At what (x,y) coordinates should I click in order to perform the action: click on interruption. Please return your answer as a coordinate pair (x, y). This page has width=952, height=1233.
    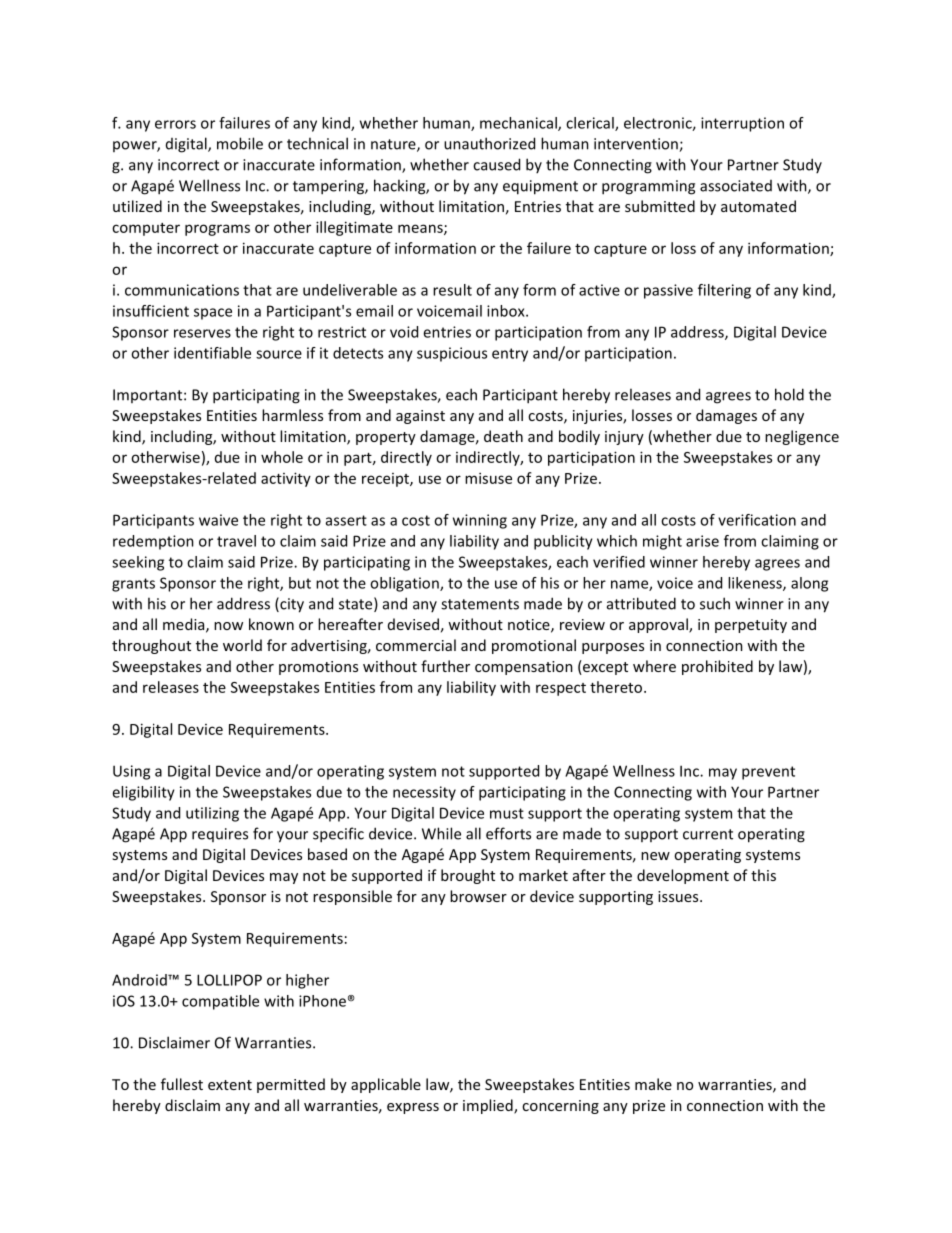
    Looking at the image, I should click on (742, 124).
